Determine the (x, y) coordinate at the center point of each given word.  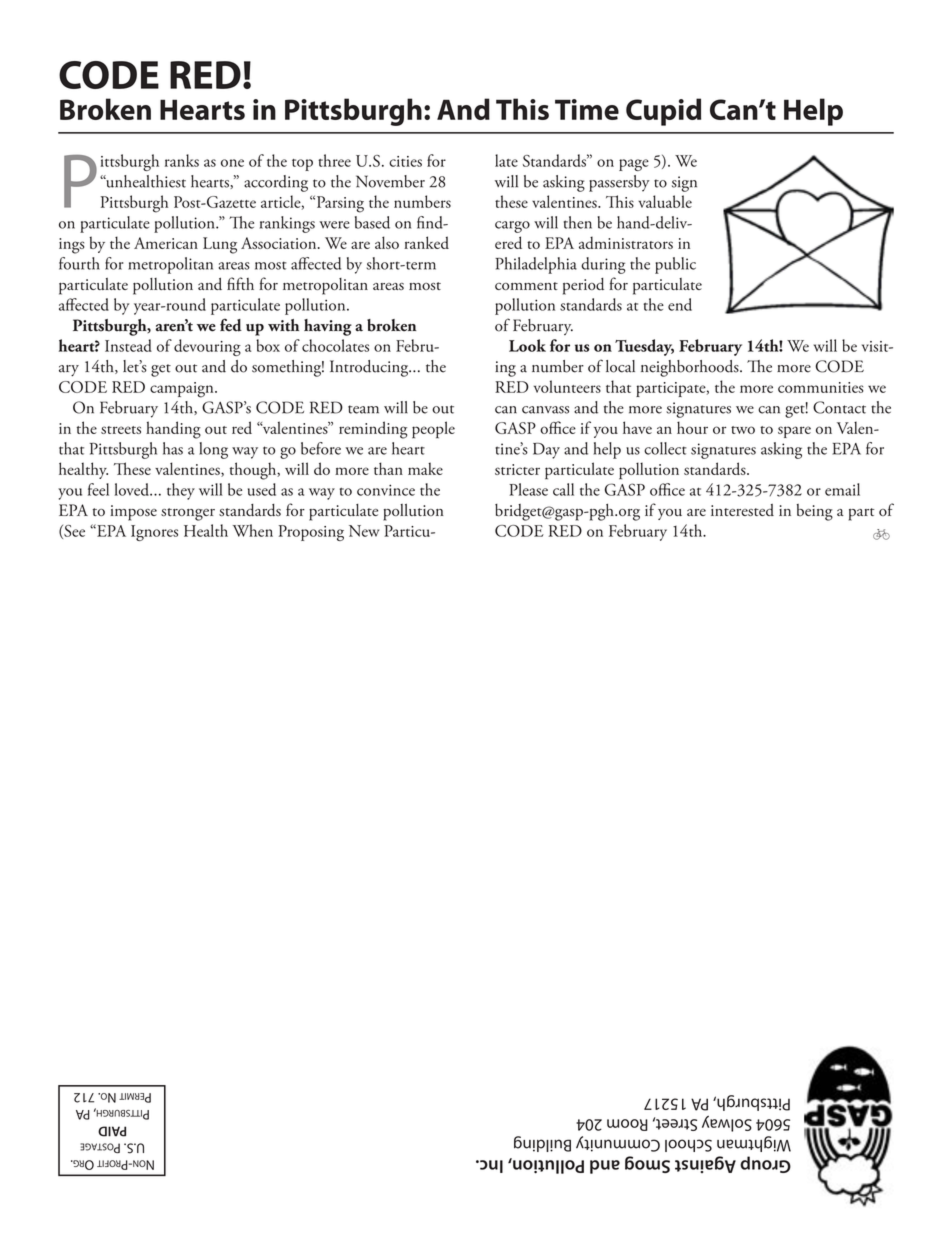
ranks (182, 160)
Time (587, 109)
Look (527, 345)
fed (231, 325)
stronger (188, 514)
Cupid (663, 112)
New (364, 531)
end (680, 304)
